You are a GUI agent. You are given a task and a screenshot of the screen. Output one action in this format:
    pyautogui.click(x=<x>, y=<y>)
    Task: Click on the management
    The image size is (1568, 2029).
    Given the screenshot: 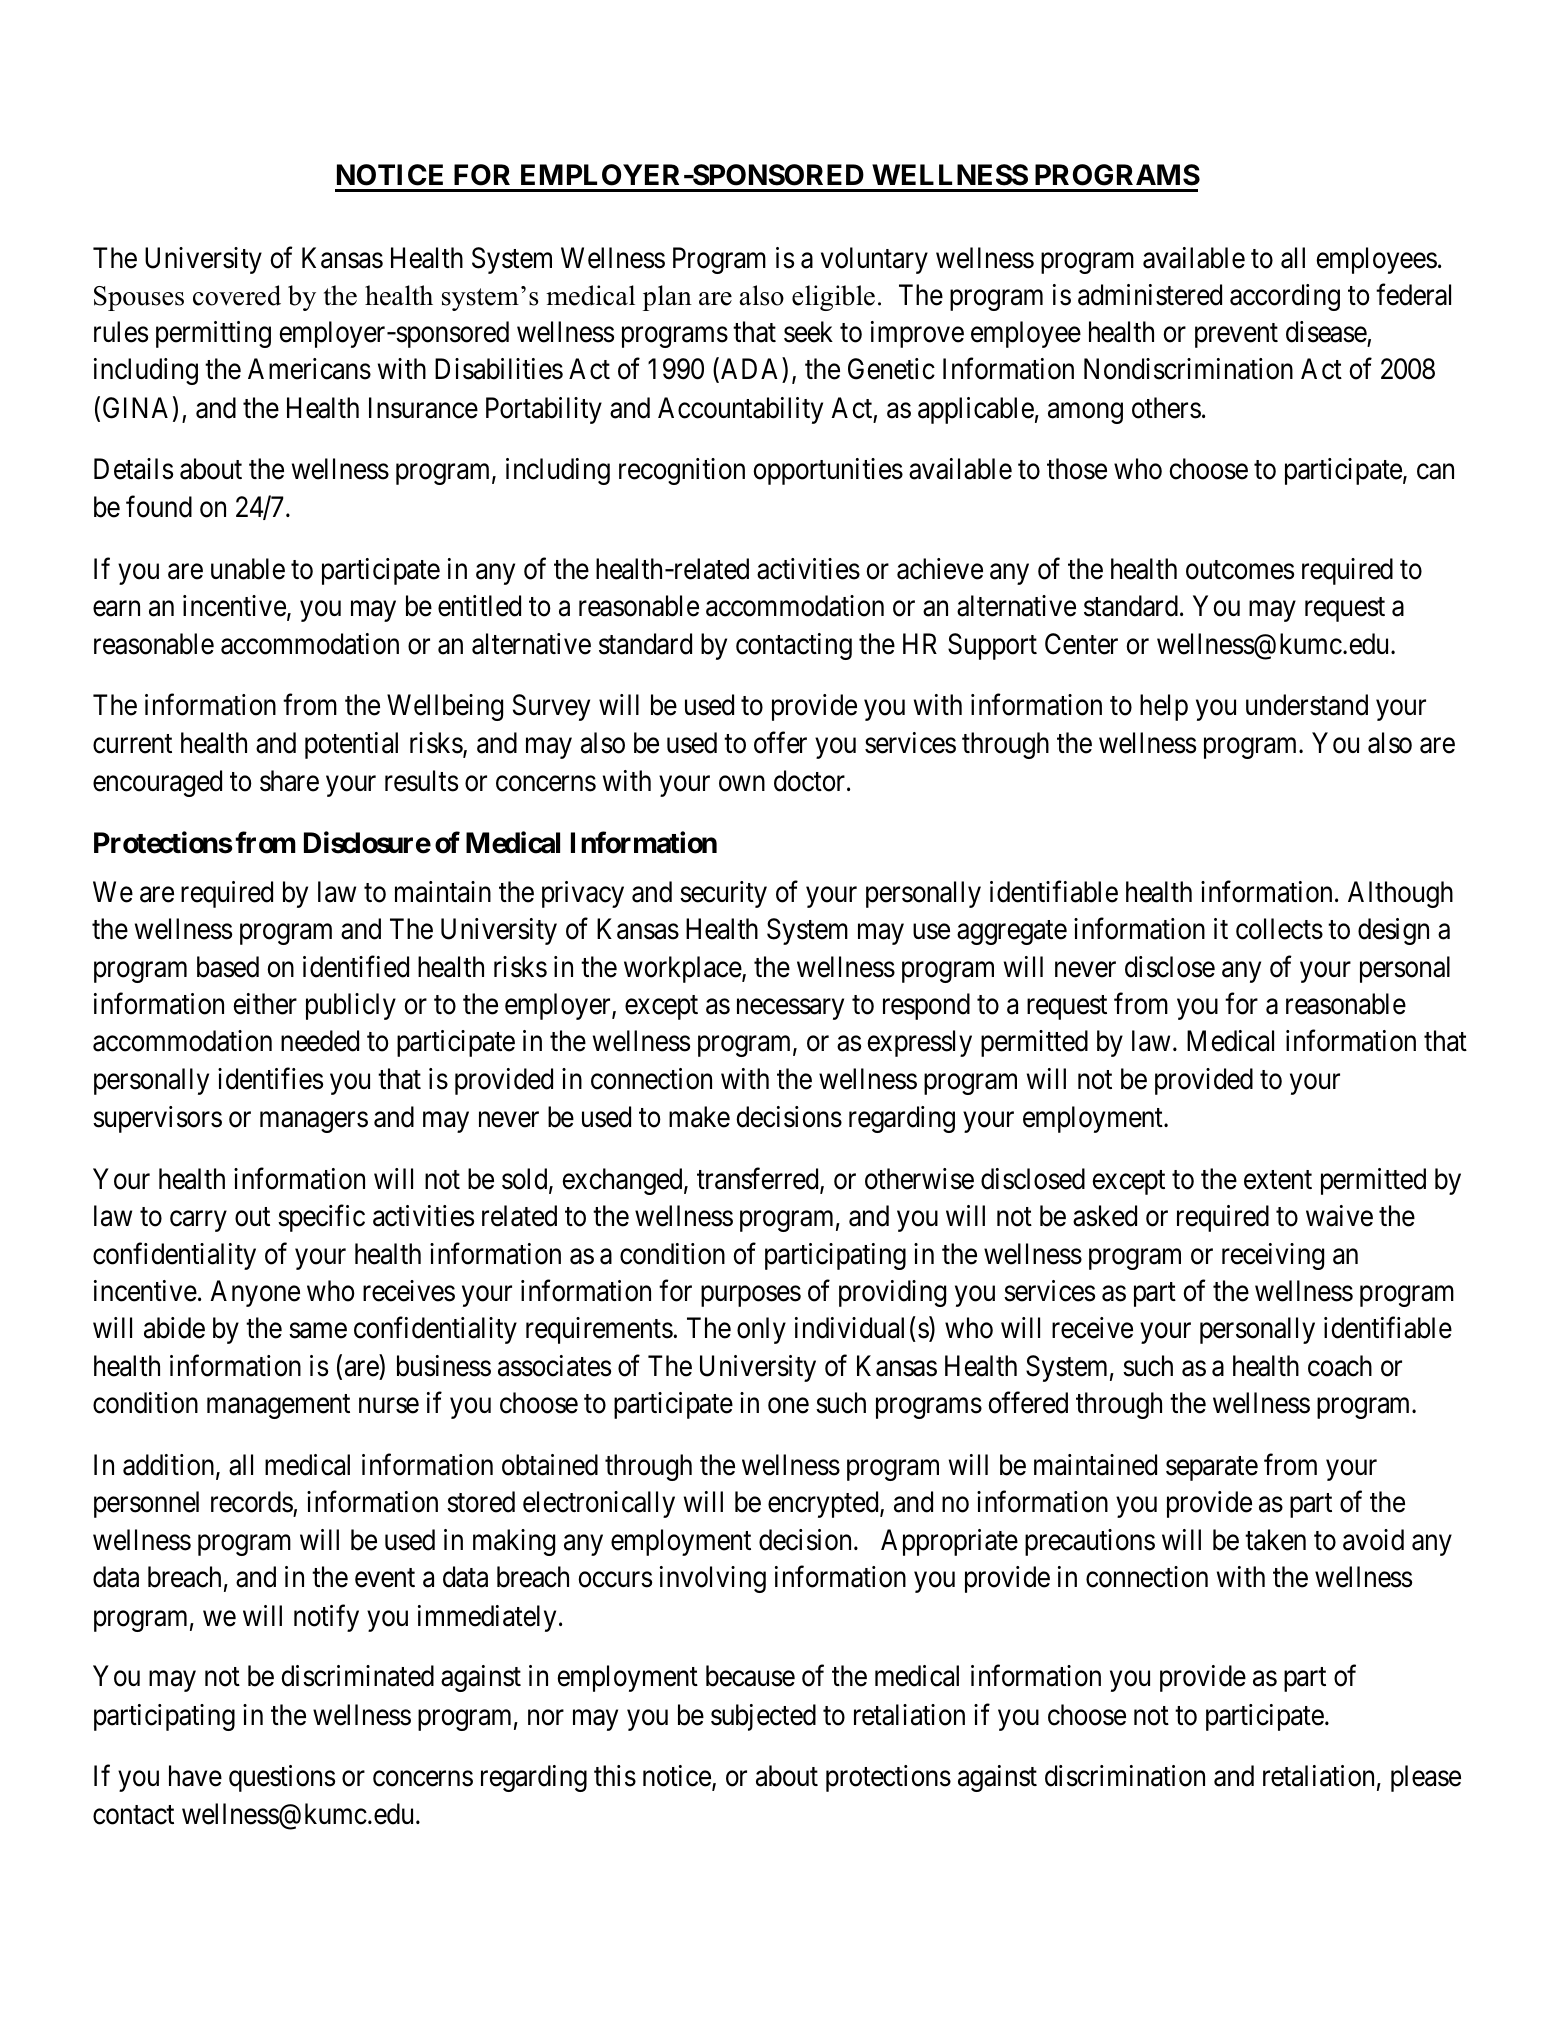 What is the action you would take?
    pyautogui.click(x=278, y=1407)
